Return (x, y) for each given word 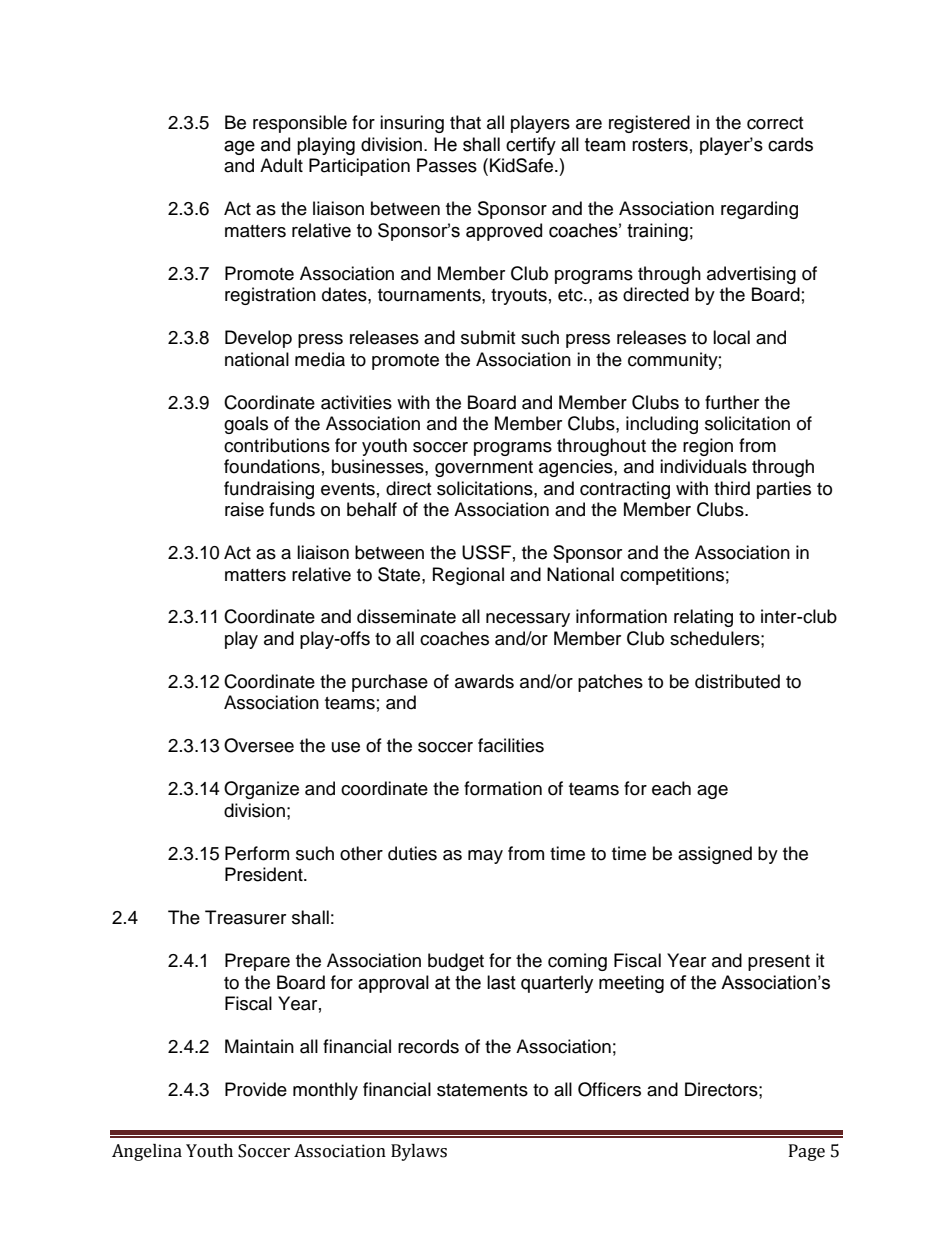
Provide (256, 1089)
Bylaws (419, 1152)
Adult (281, 165)
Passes (447, 165)
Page (807, 1152)
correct (775, 123)
